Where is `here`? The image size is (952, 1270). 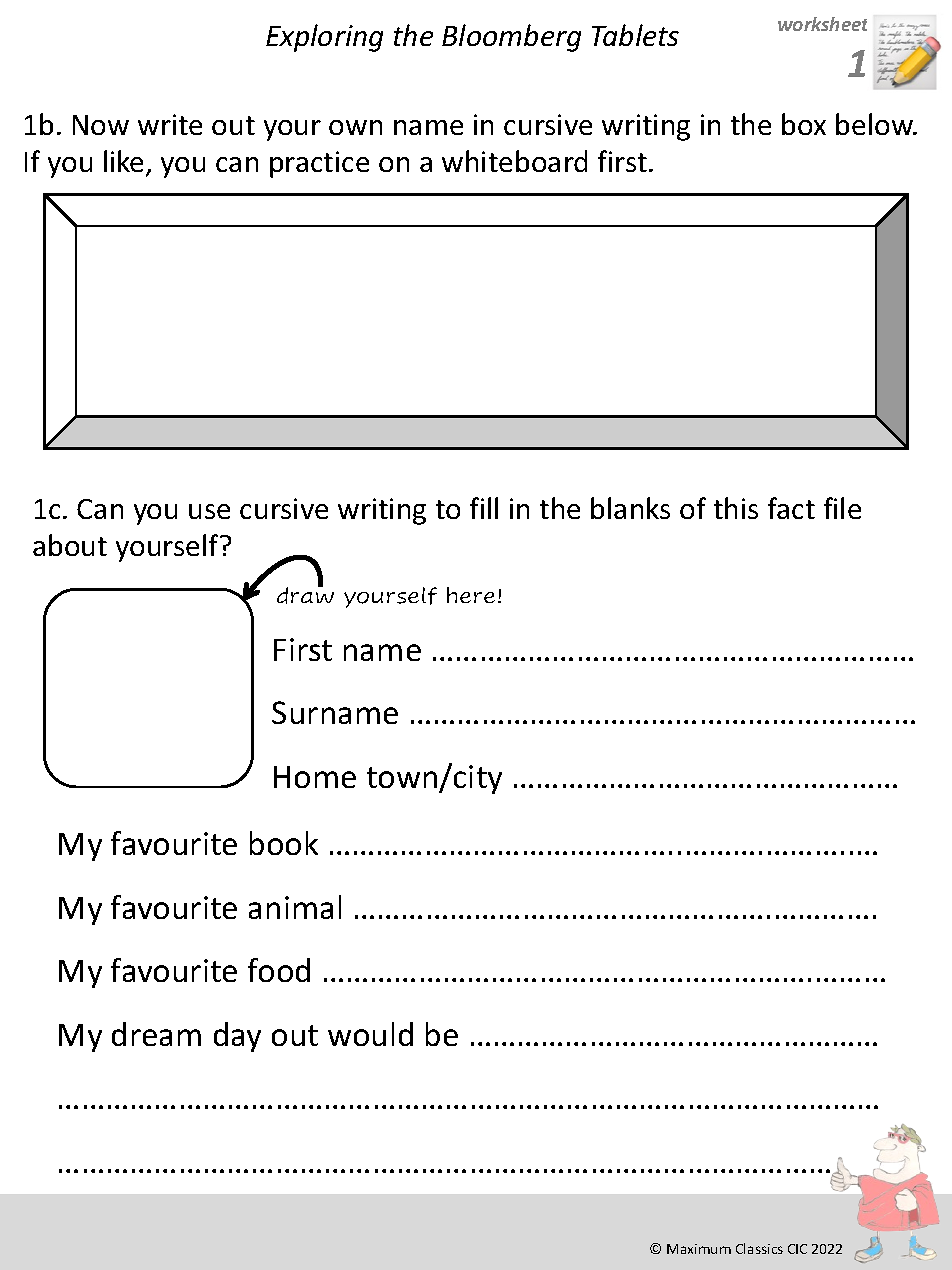 here is located at coordinates (471, 595).
